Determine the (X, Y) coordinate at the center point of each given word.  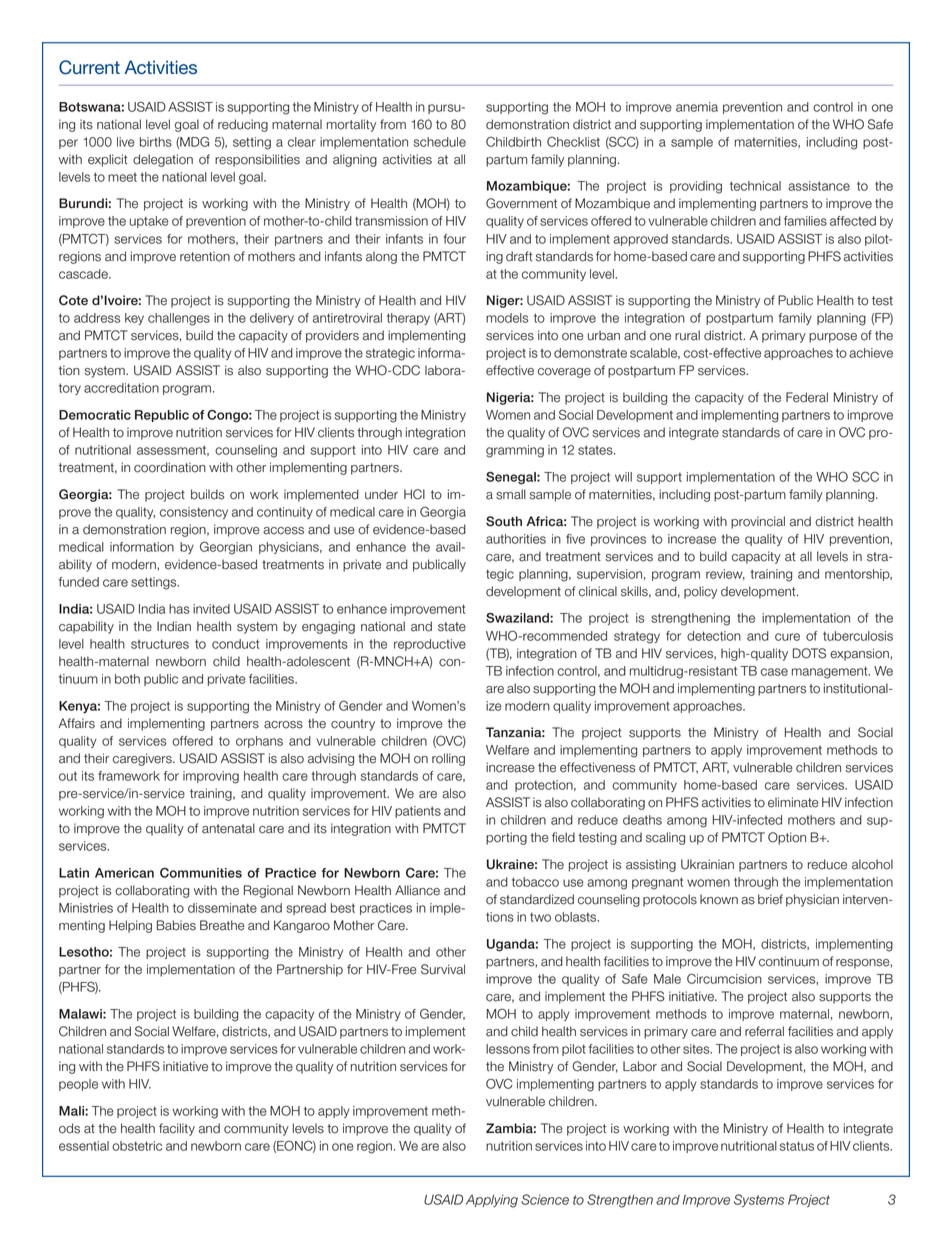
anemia (697, 107)
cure (787, 637)
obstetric (137, 1146)
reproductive (430, 645)
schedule (439, 142)
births (156, 142)
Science (545, 1199)
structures (160, 644)
